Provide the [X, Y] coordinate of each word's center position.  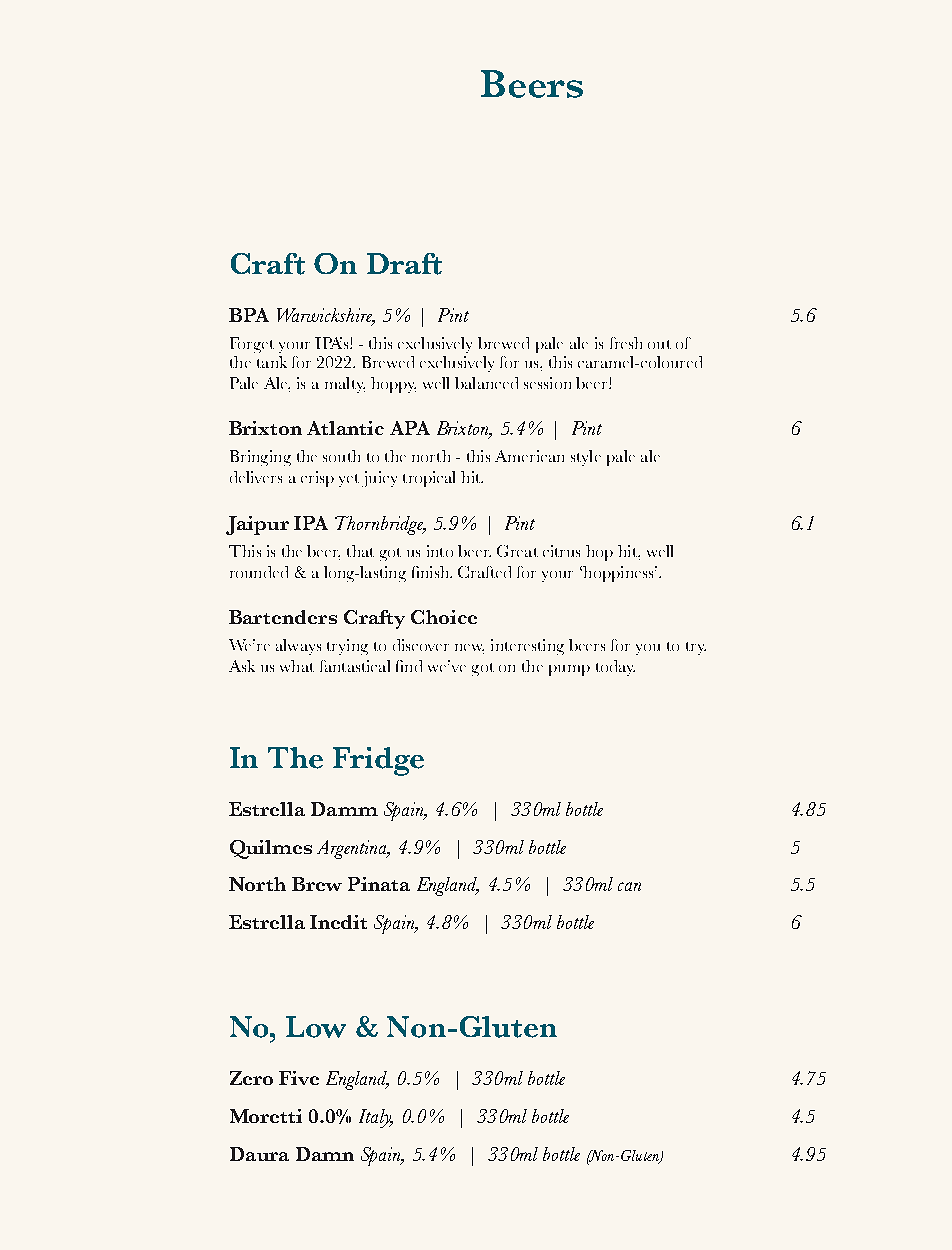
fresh [626, 343]
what [297, 666]
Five [299, 1078]
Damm [344, 809]
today [615, 668]
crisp [317, 479]
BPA [249, 315]
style [586, 458]
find [409, 666]
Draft [404, 264]
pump [569, 670]
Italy [376, 1118]
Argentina [353, 849]
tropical [429, 479]
